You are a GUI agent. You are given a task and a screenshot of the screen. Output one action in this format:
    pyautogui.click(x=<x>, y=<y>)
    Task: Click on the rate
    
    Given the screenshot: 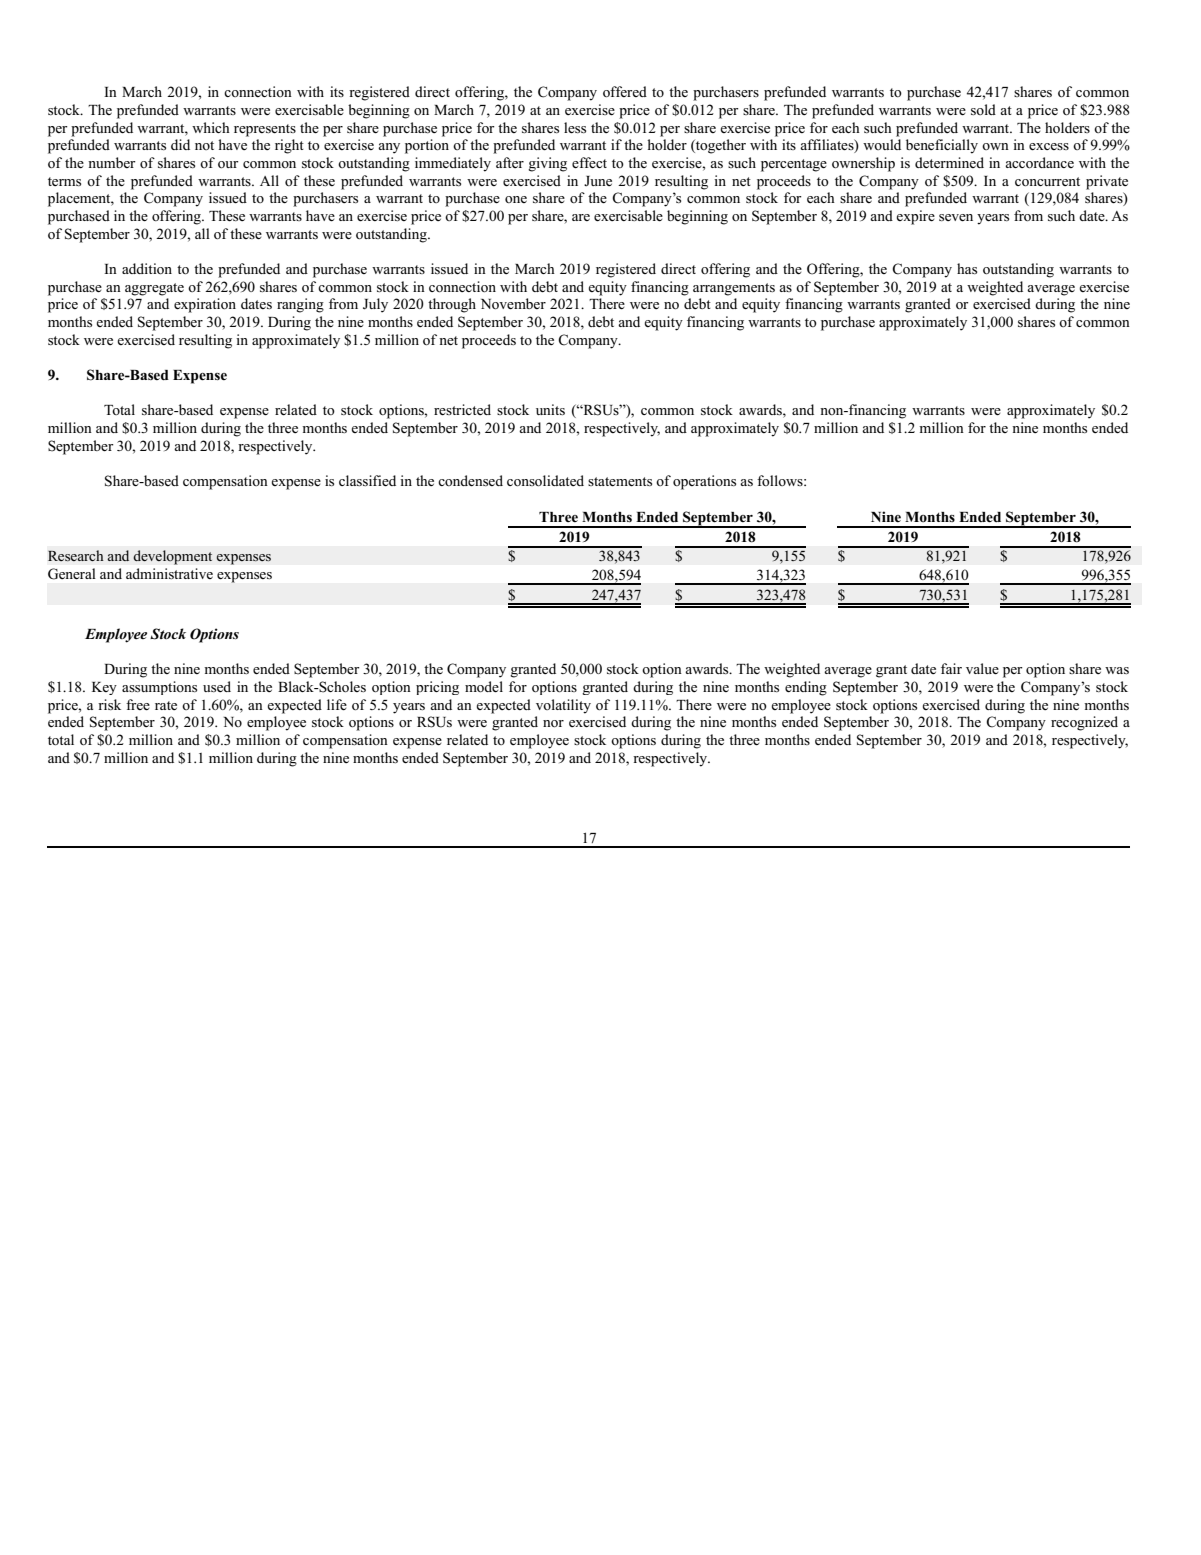 What is the action you would take?
    pyautogui.click(x=166, y=705)
